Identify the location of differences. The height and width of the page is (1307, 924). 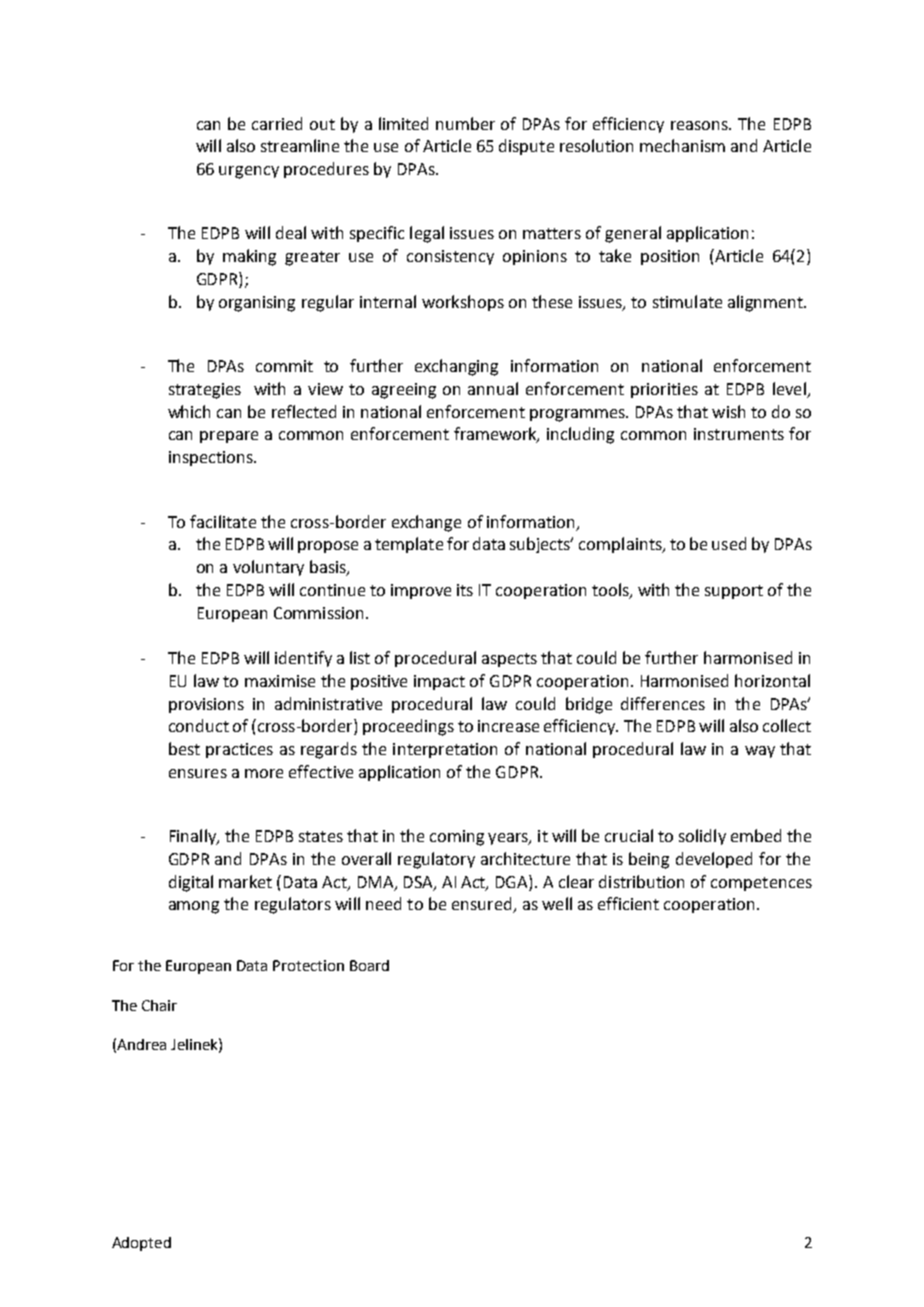
(663, 703).
